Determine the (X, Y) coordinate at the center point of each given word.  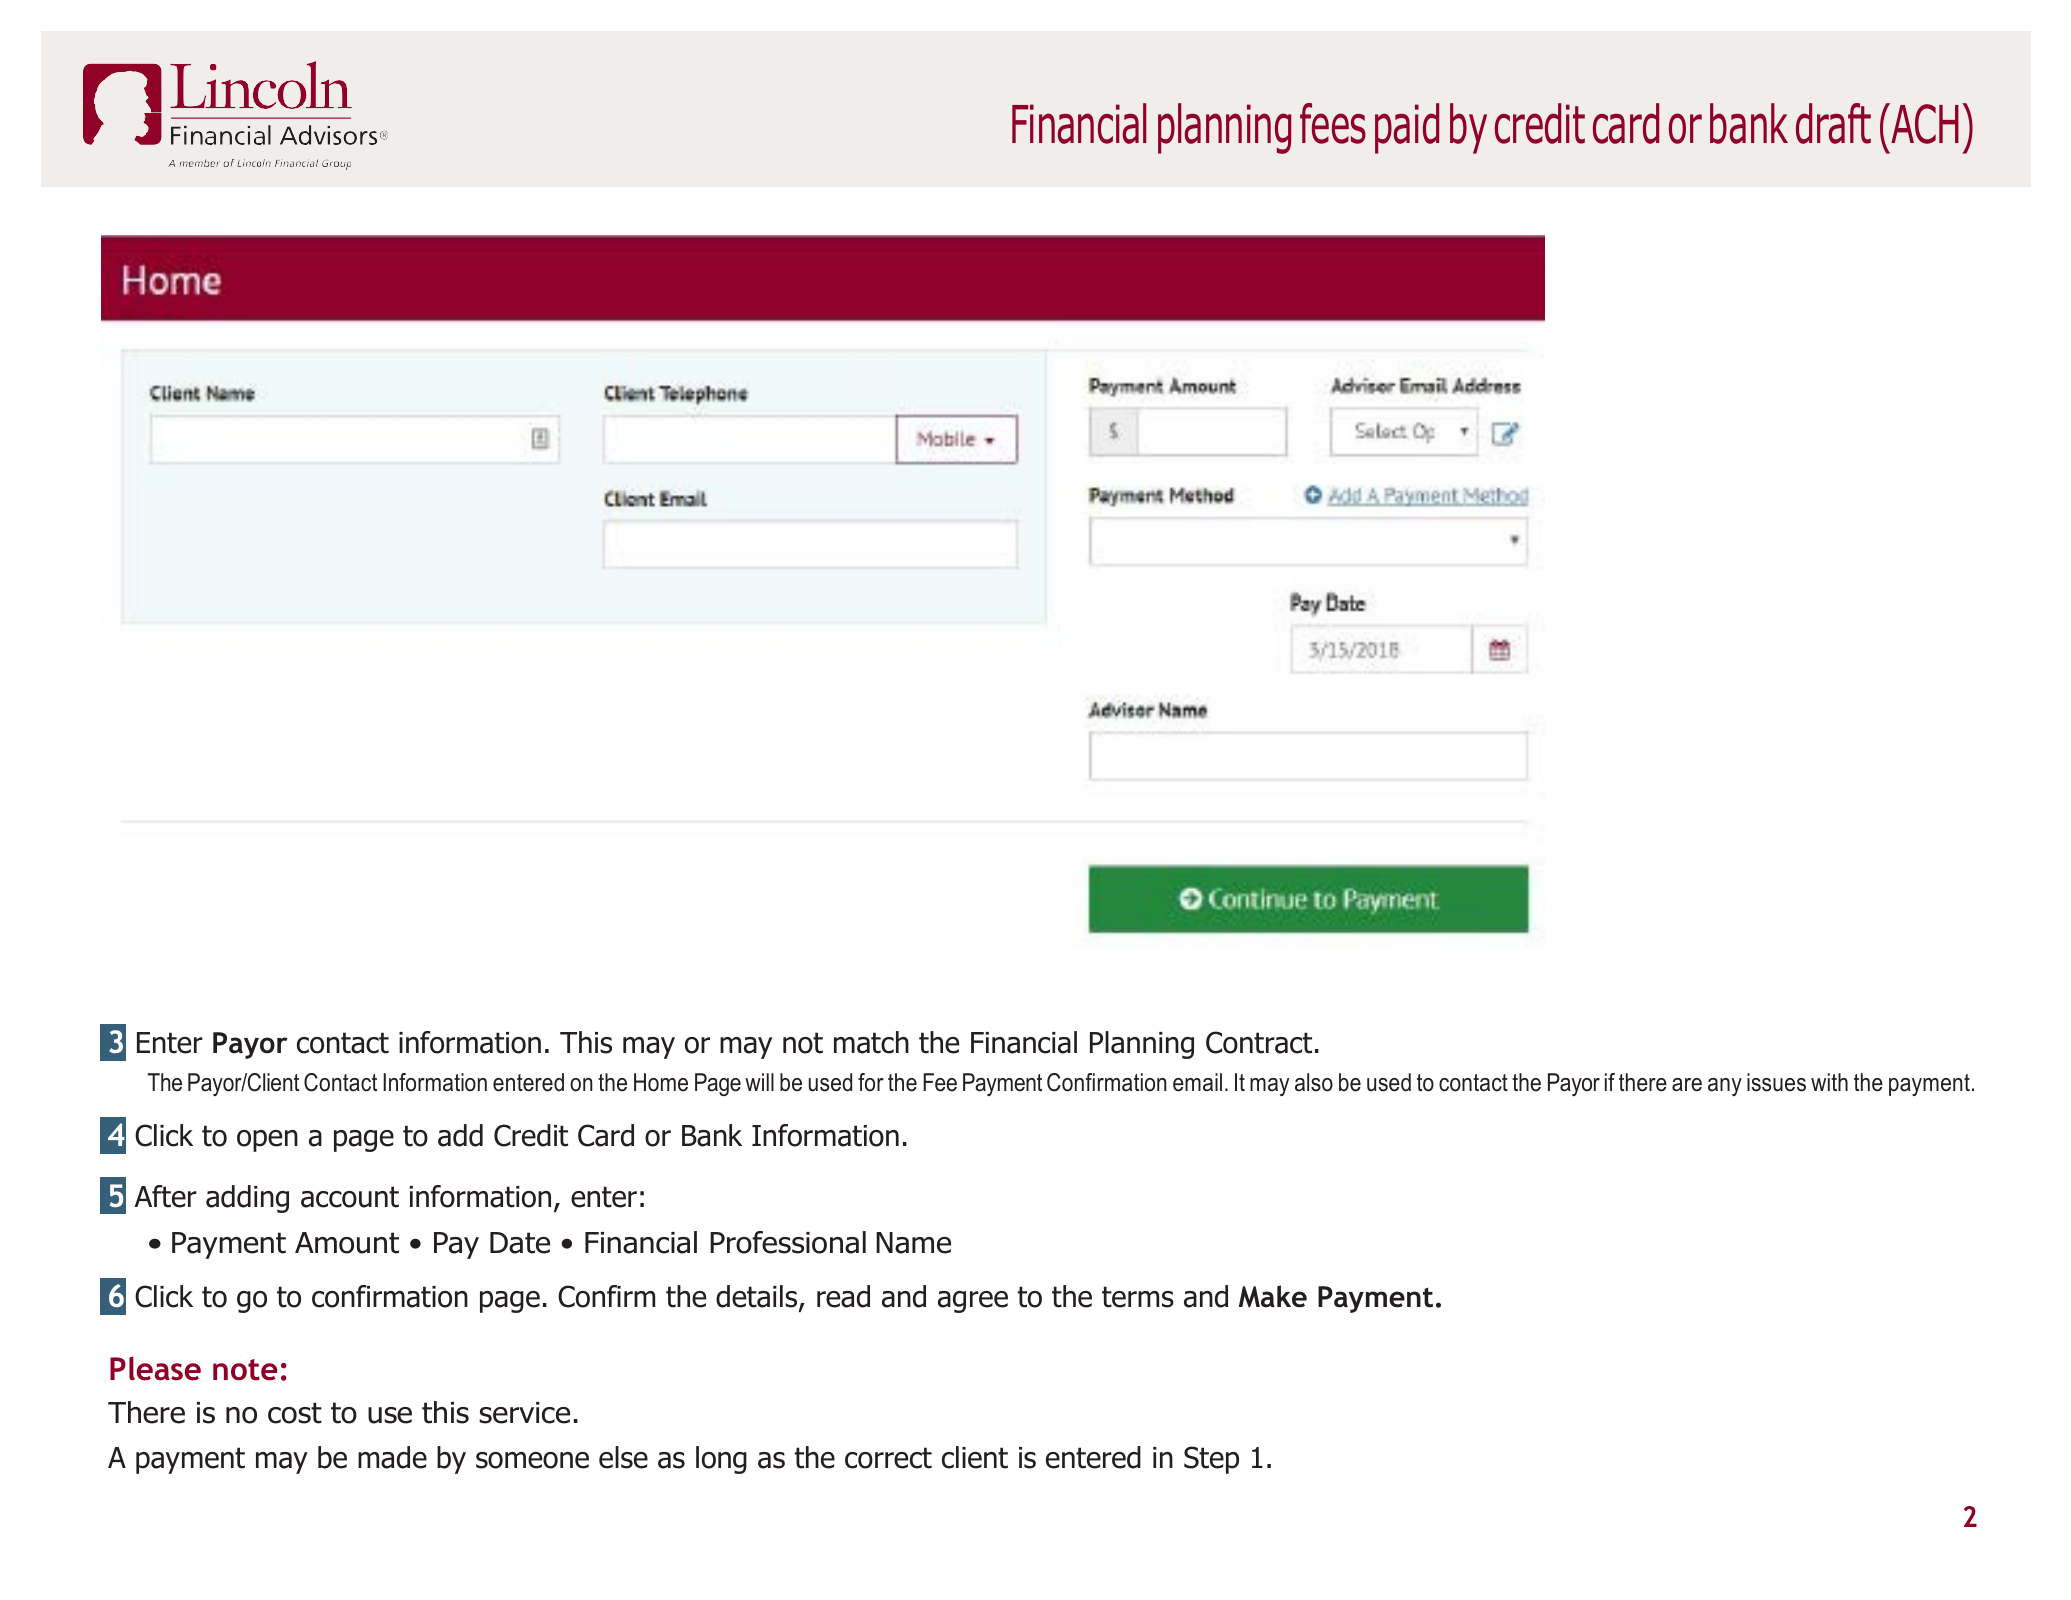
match (871, 1042)
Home (661, 1082)
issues (1776, 1082)
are (1687, 1085)
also (1314, 1082)
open (267, 1141)
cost (295, 1413)
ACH (1924, 123)
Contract (1259, 1042)
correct (888, 1458)
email (1197, 1082)
